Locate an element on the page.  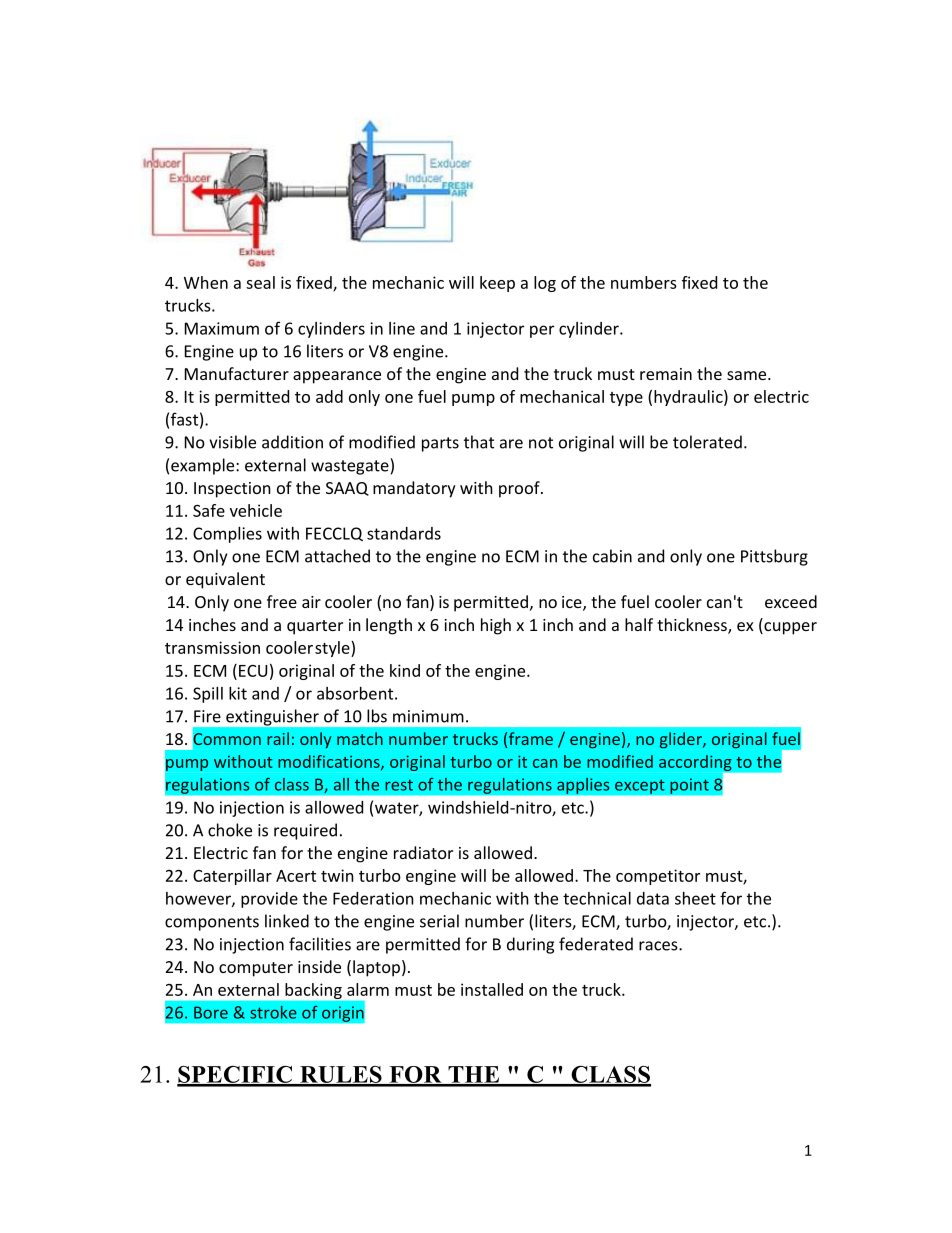
point is located at coordinates (689, 786).
